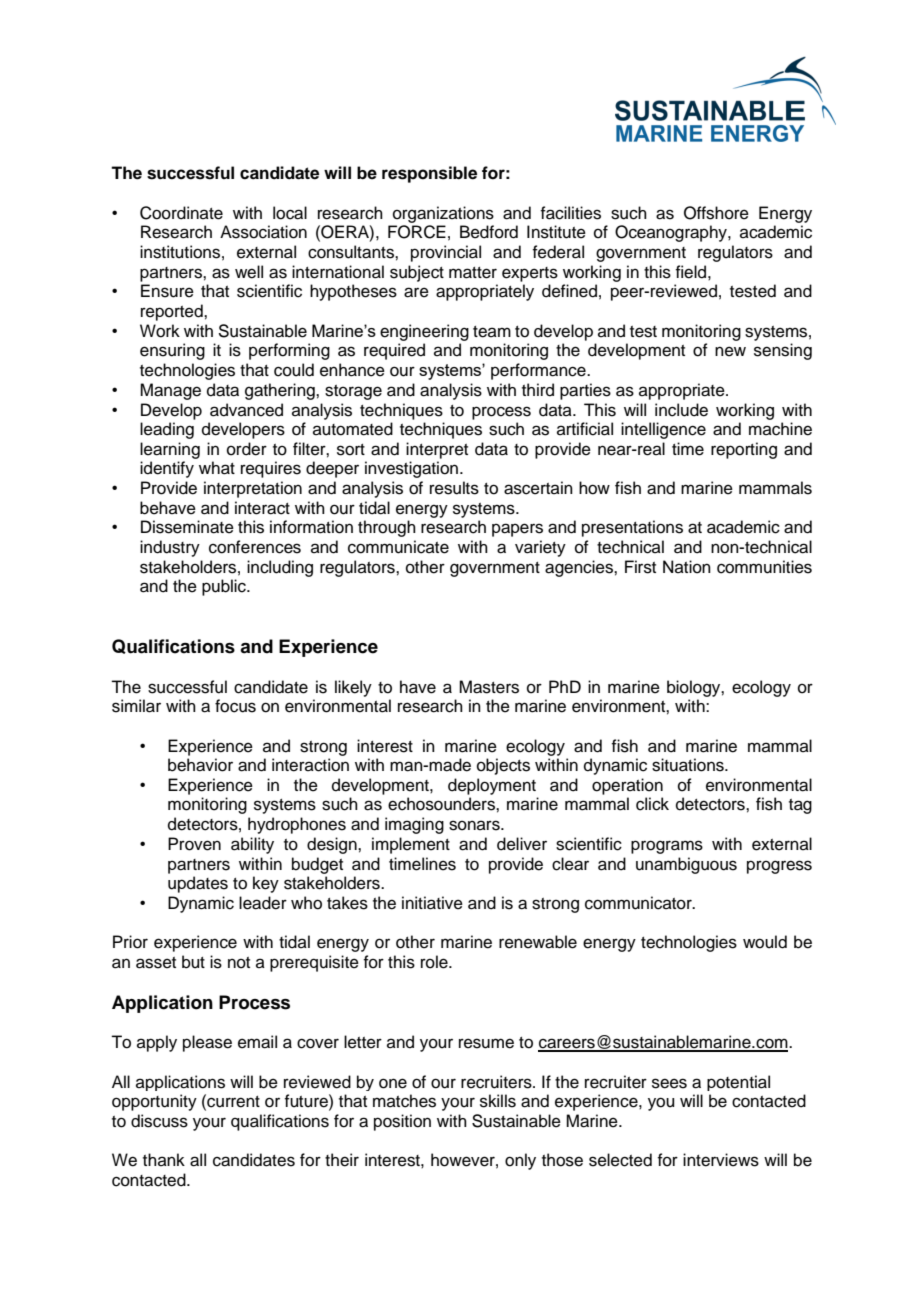 This screenshot has width=924, height=1309. What do you see at coordinates (443, 214) in the screenshot?
I see `organizations` at bounding box center [443, 214].
